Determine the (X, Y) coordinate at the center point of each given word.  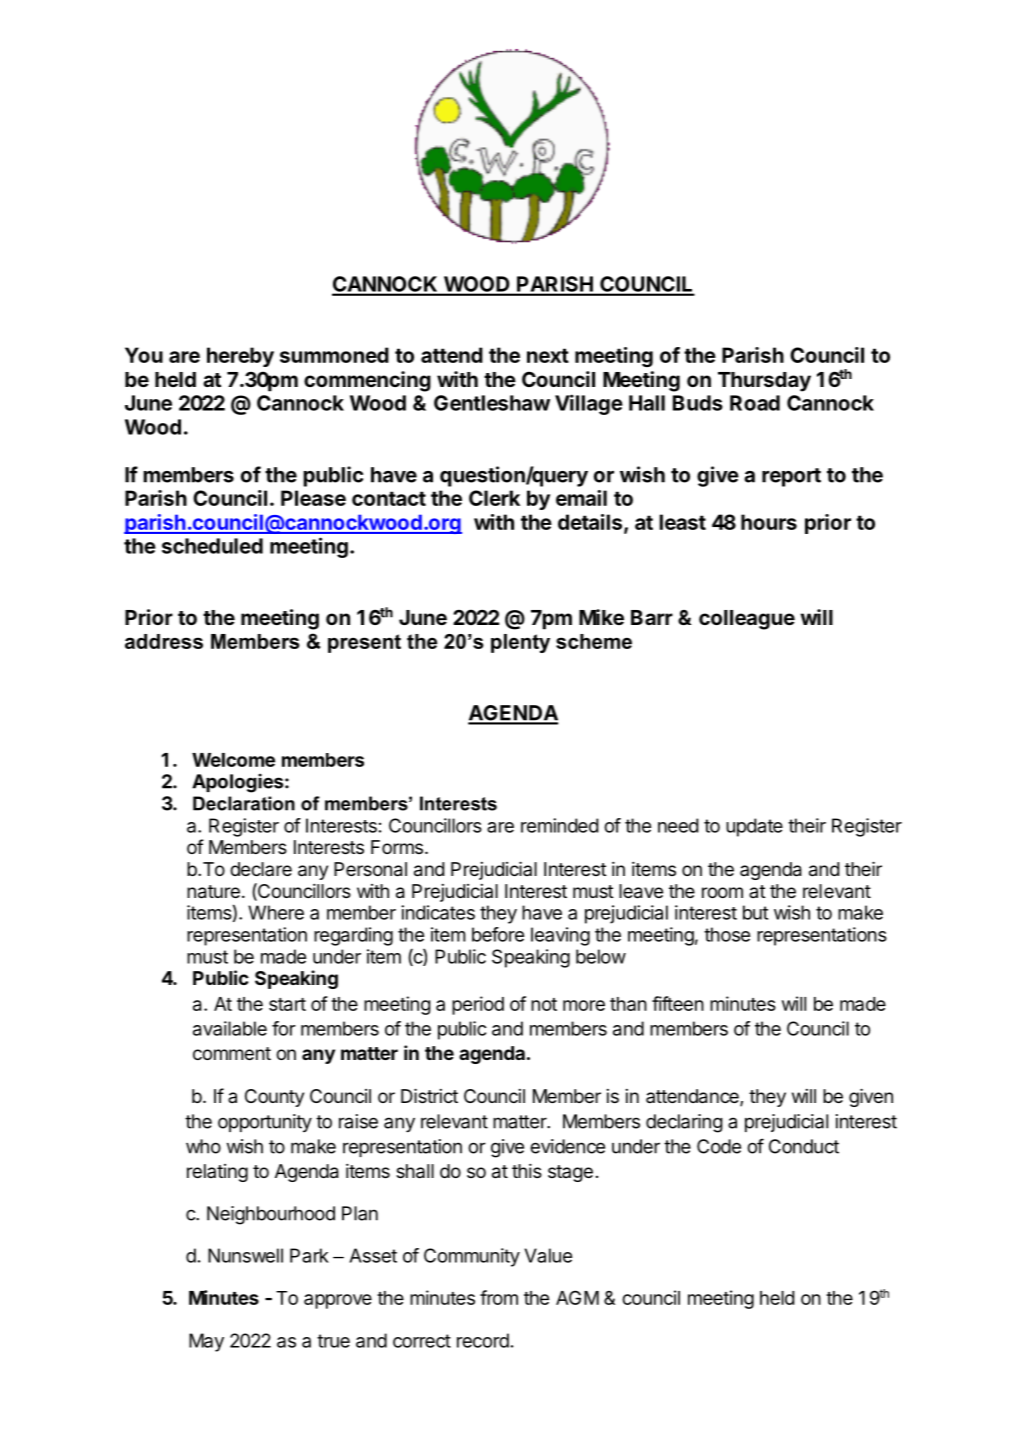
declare (261, 869)
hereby (240, 357)
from (499, 1297)
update (754, 827)
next (548, 355)
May (206, 1342)
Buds (698, 403)
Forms (397, 847)
